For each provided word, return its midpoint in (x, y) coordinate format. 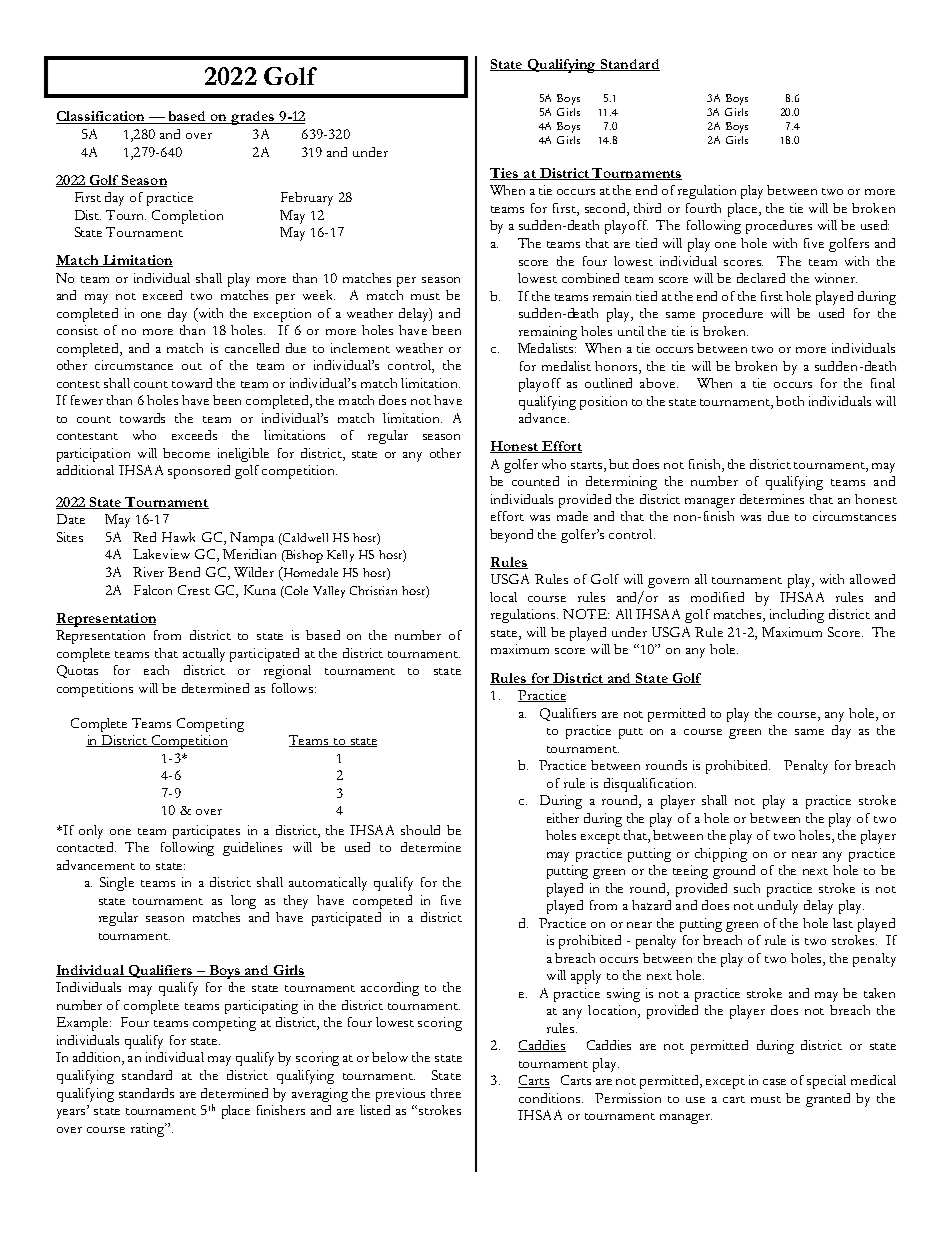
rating (149, 1130)
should (420, 830)
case (774, 1082)
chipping (721, 855)
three (446, 1093)
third (647, 208)
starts (588, 465)
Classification (101, 117)
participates (206, 832)
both (790, 401)
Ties (505, 174)
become (186, 453)
